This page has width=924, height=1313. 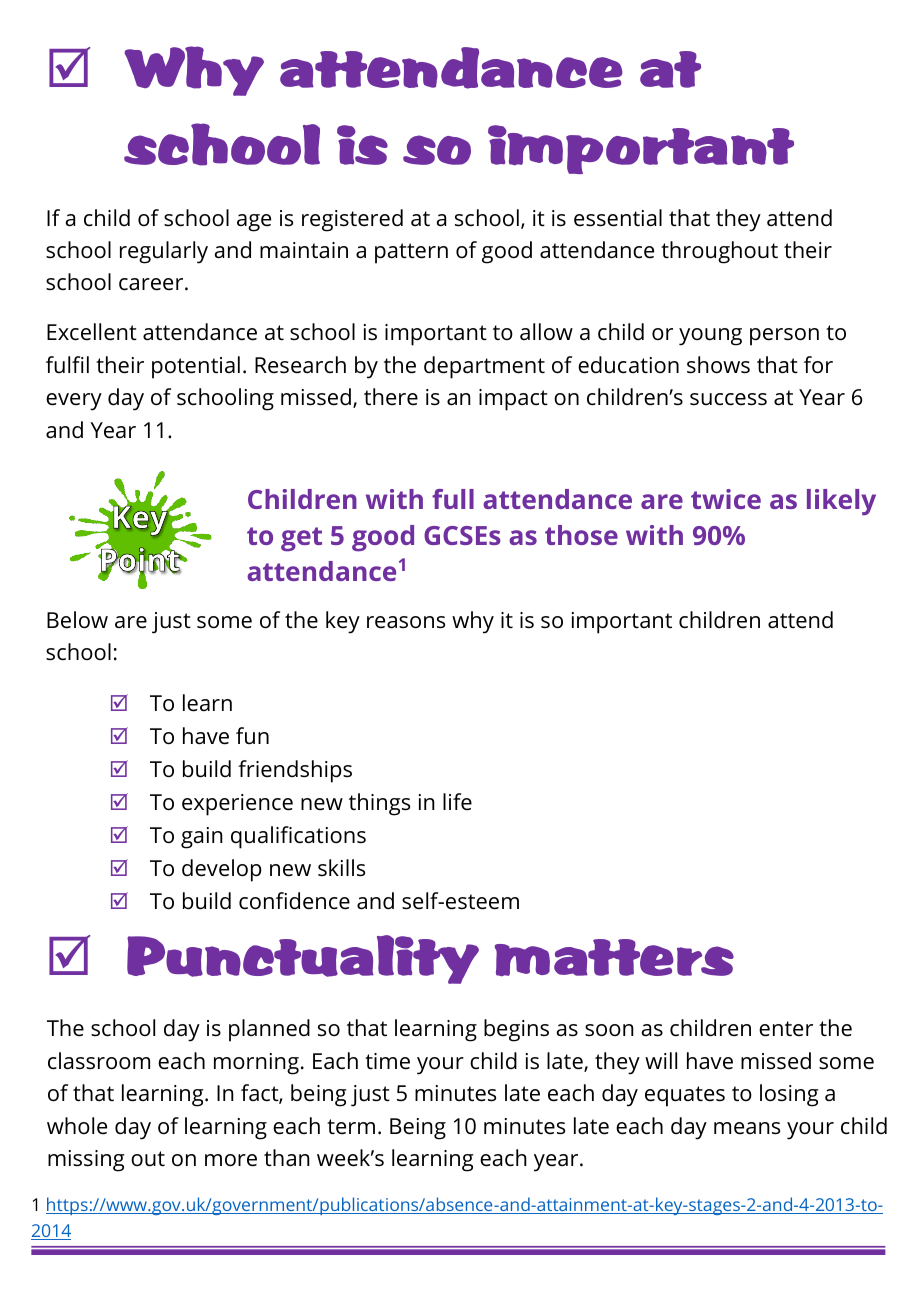 What do you see at coordinates (453, 499) in the page?
I see `full` at bounding box center [453, 499].
